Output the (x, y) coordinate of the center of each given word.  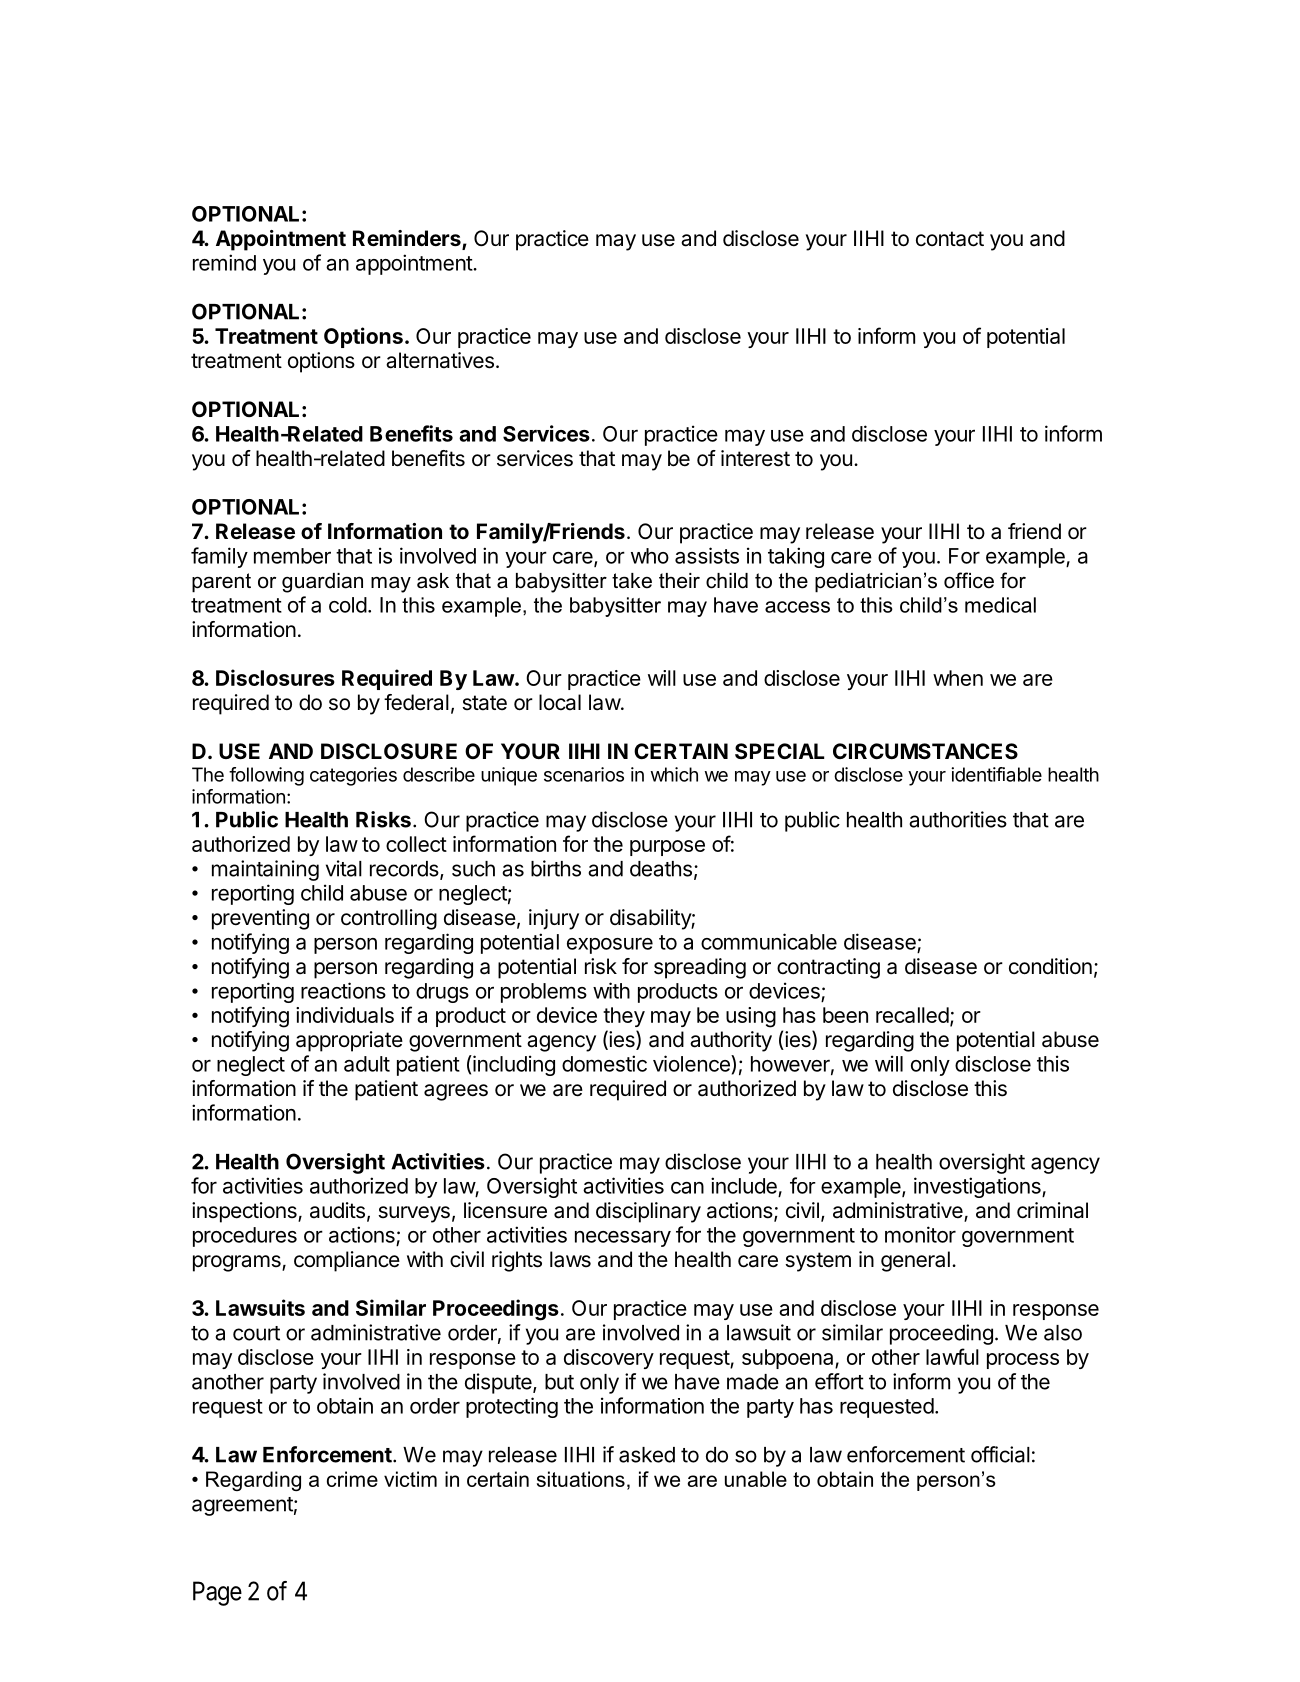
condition (1050, 966)
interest (755, 458)
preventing (260, 919)
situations (581, 1479)
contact (950, 239)
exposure (610, 946)
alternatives (440, 360)
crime (352, 1479)
